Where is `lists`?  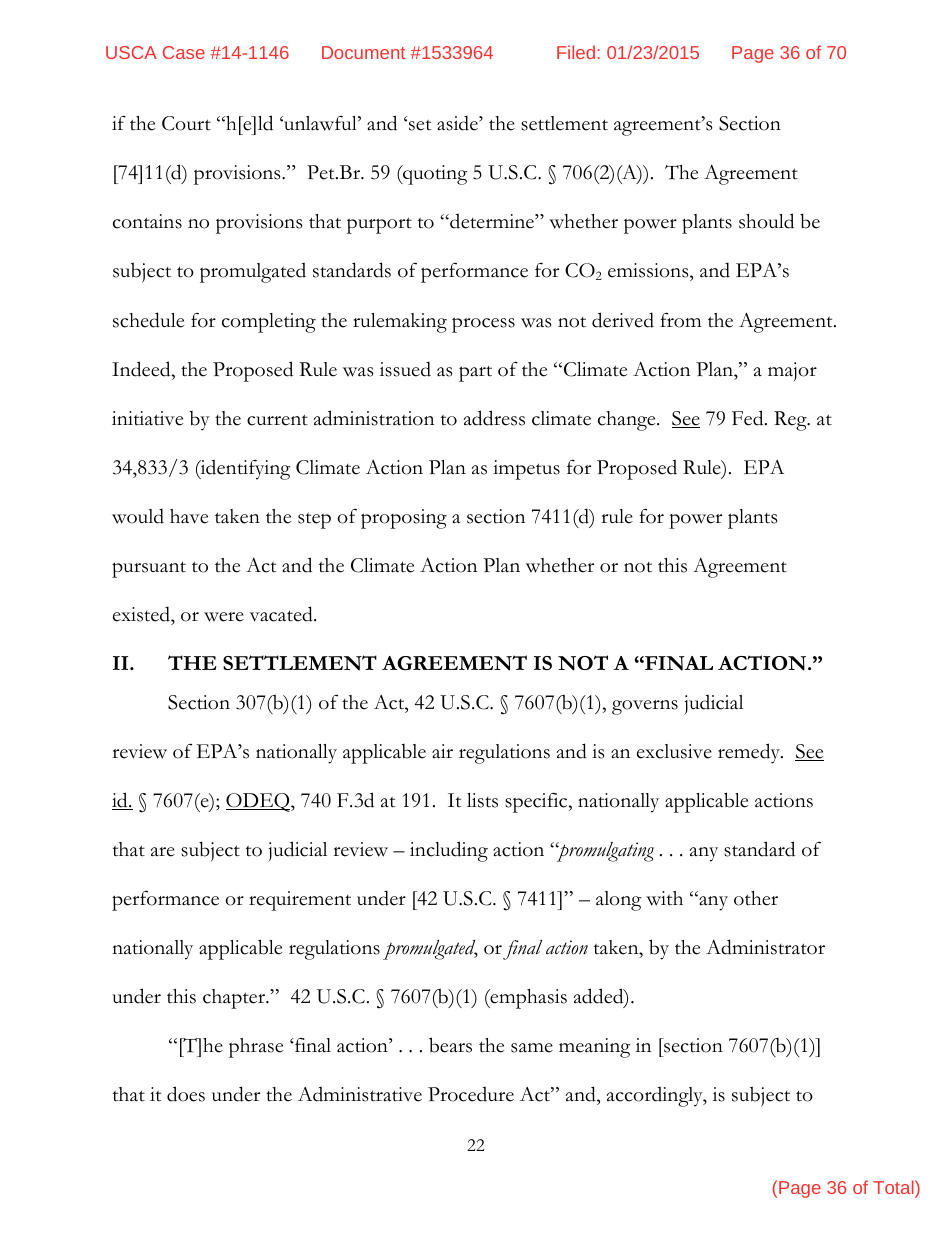 lists is located at coordinates (482, 800).
